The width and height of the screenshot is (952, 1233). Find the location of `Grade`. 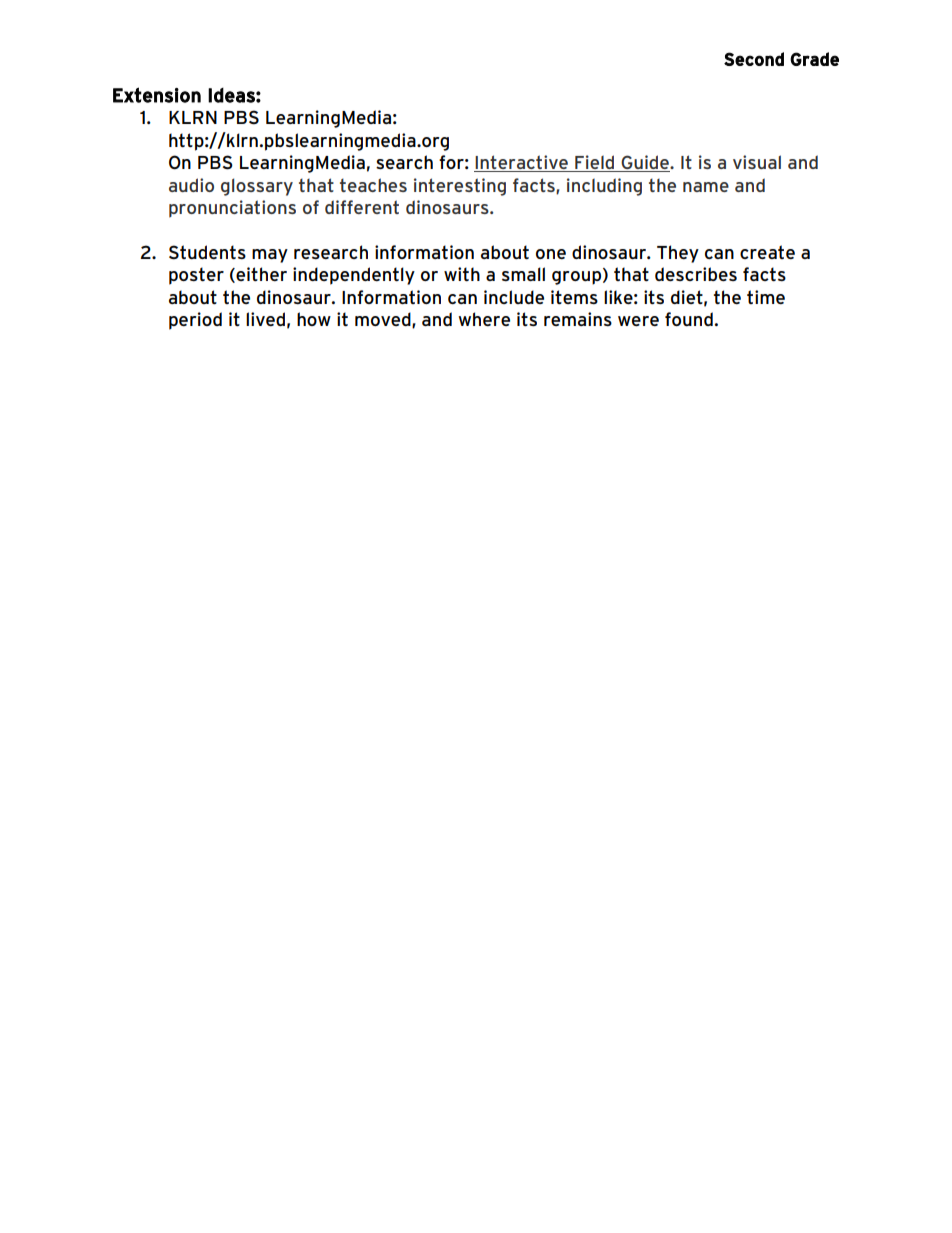

Grade is located at coordinates (814, 59).
